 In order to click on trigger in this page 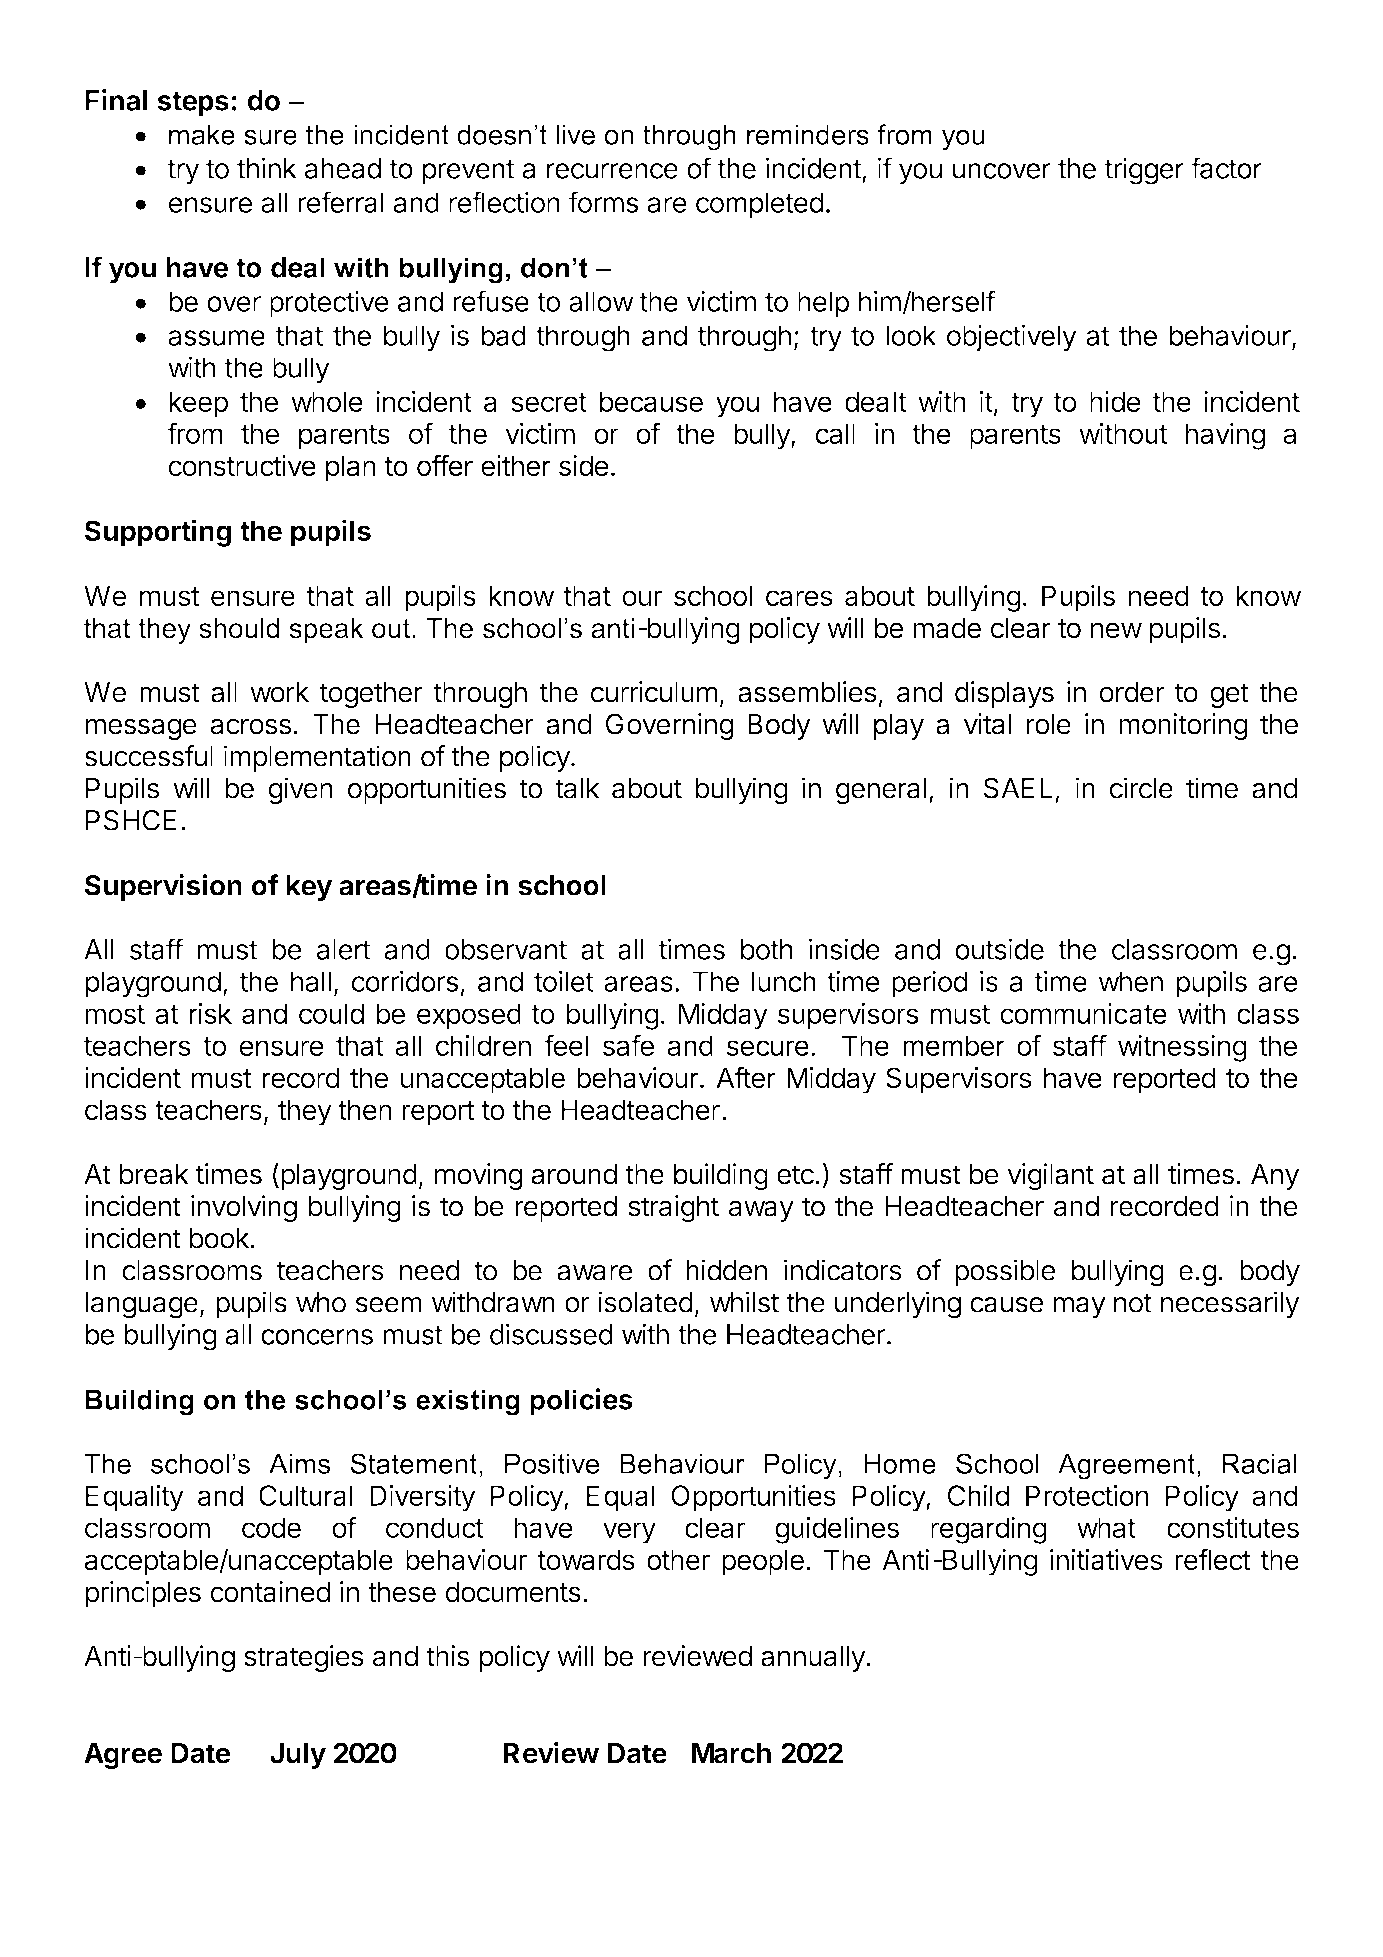, I will do `click(1144, 171)`.
